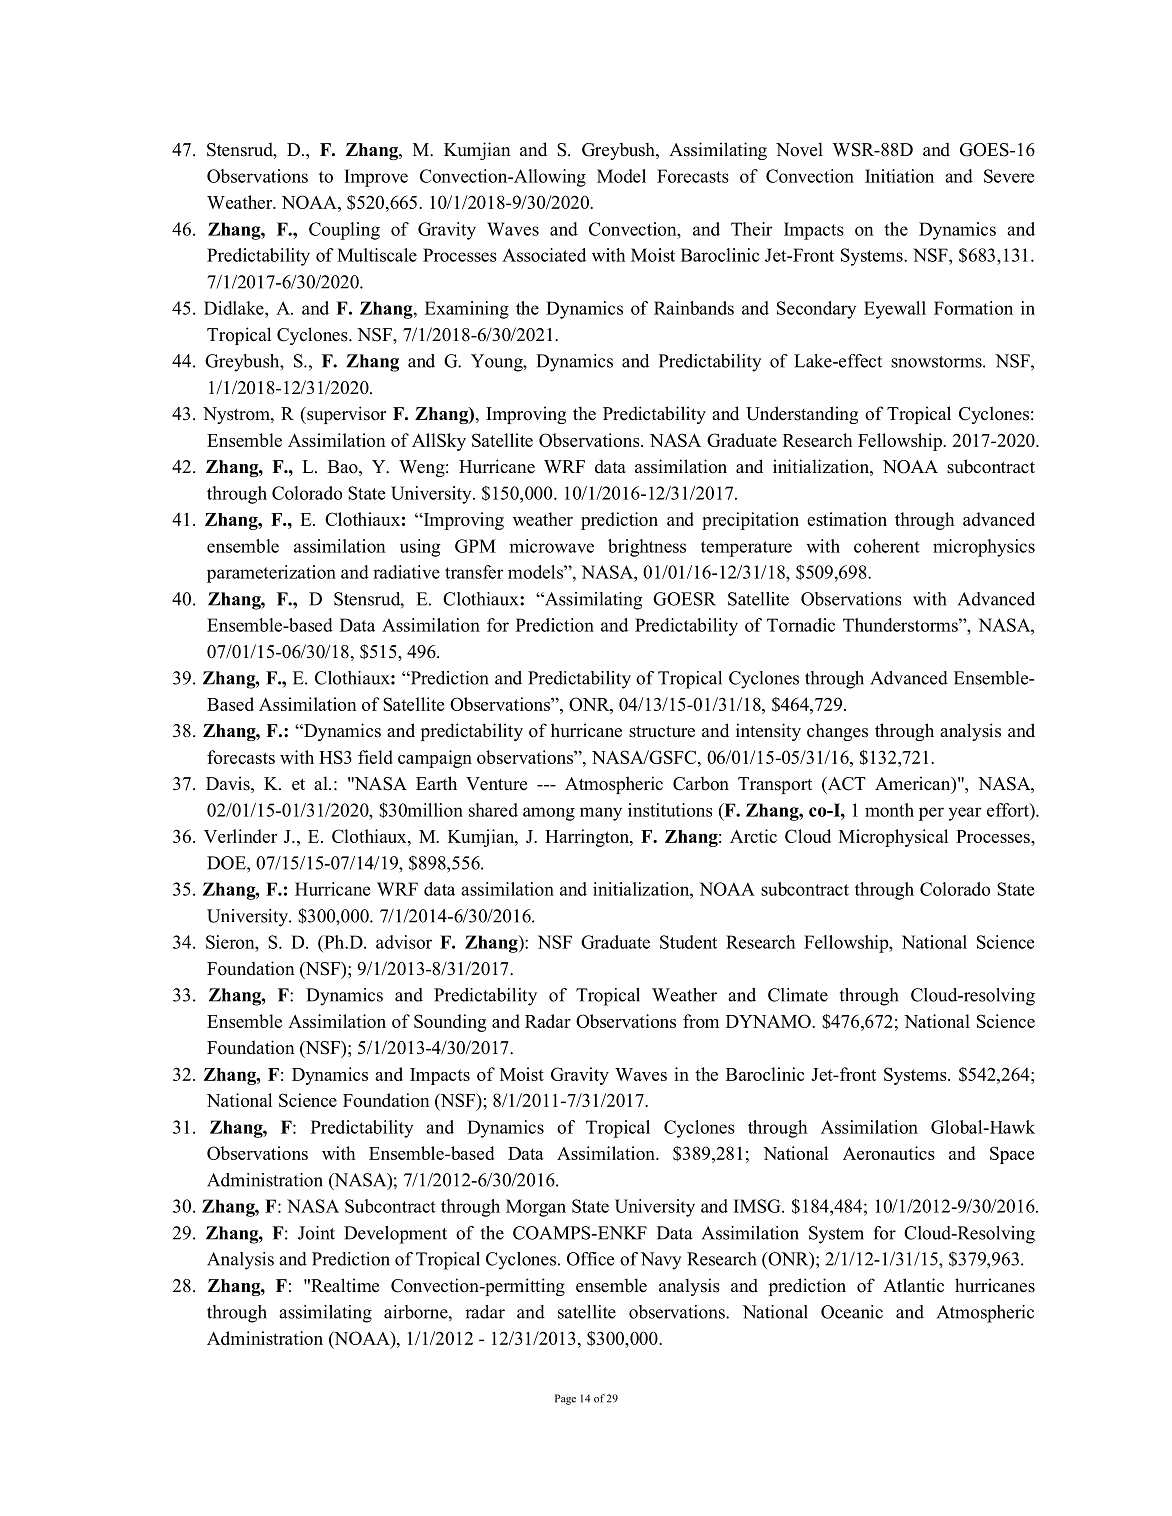 The width and height of the page is (1172, 1516). What do you see at coordinates (375, 757) in the page?
I see `field` at bounding box center [375, 757].
